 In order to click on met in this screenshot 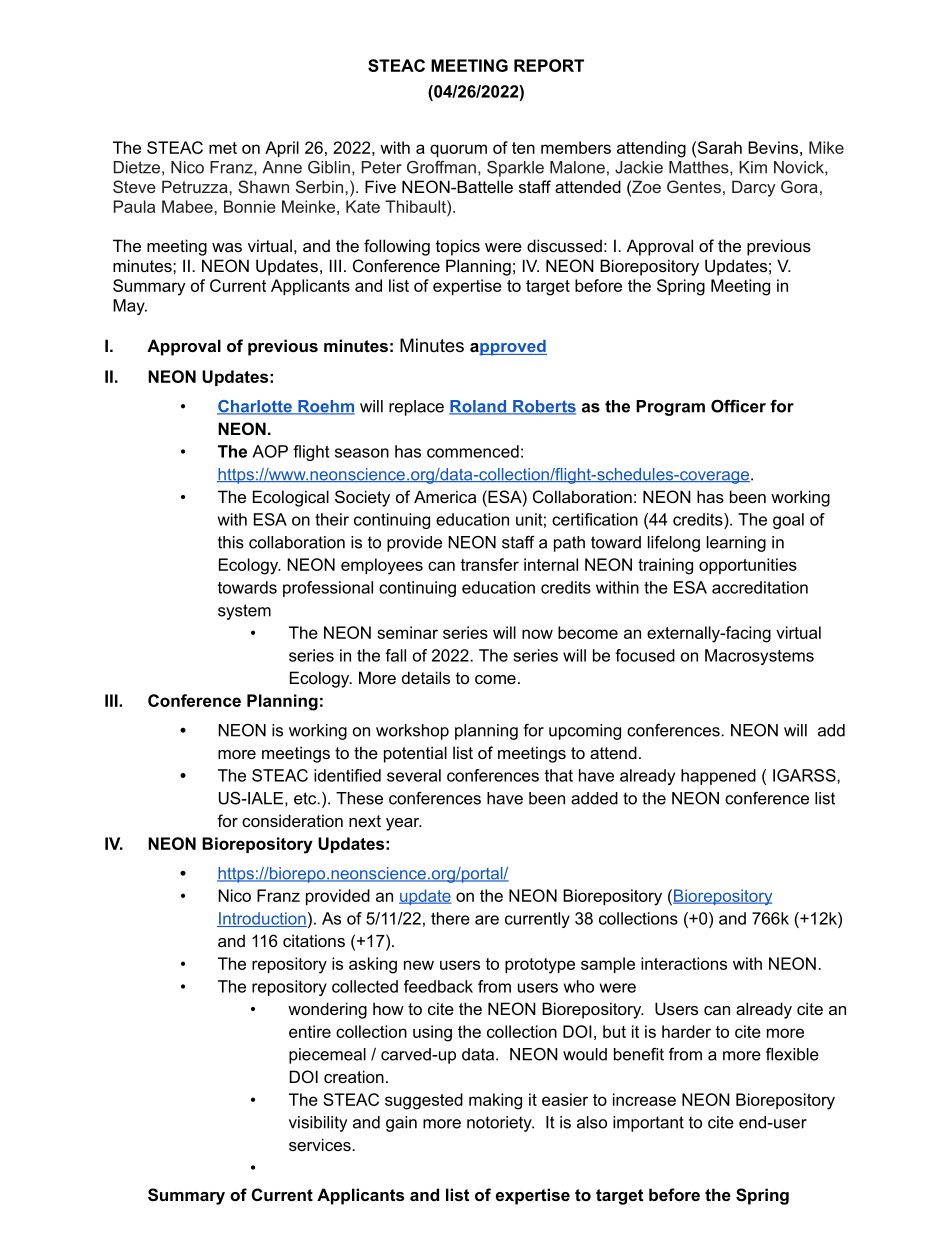, I will do `click(223, 148)`.
